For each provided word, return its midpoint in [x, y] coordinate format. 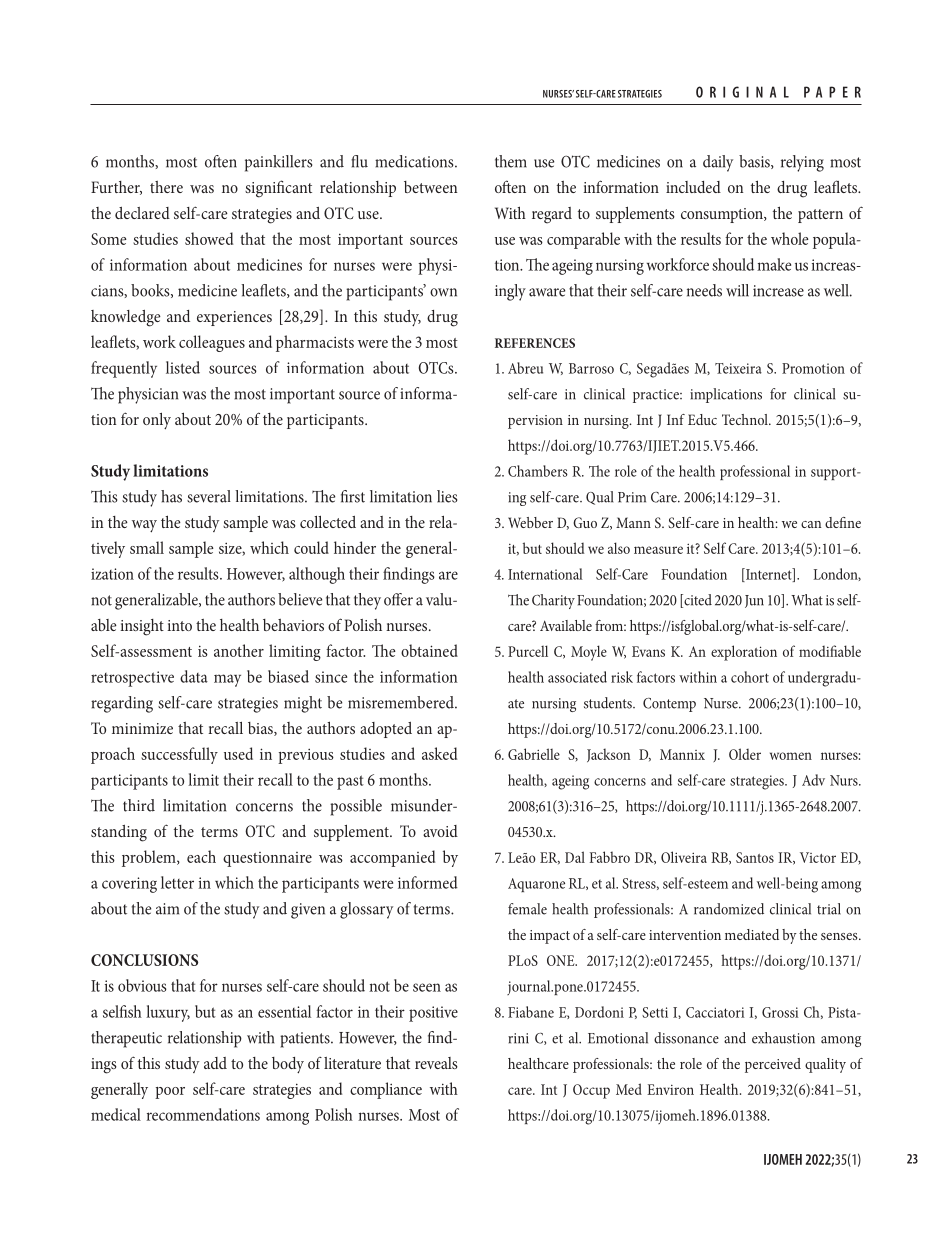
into [179, 625]
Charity [553, 601]
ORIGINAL [742, 92]
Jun [754, 601]
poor [170, 1093]
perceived [773, 1065]
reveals [436, 1063]
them [511, 161]
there [166, 187]
